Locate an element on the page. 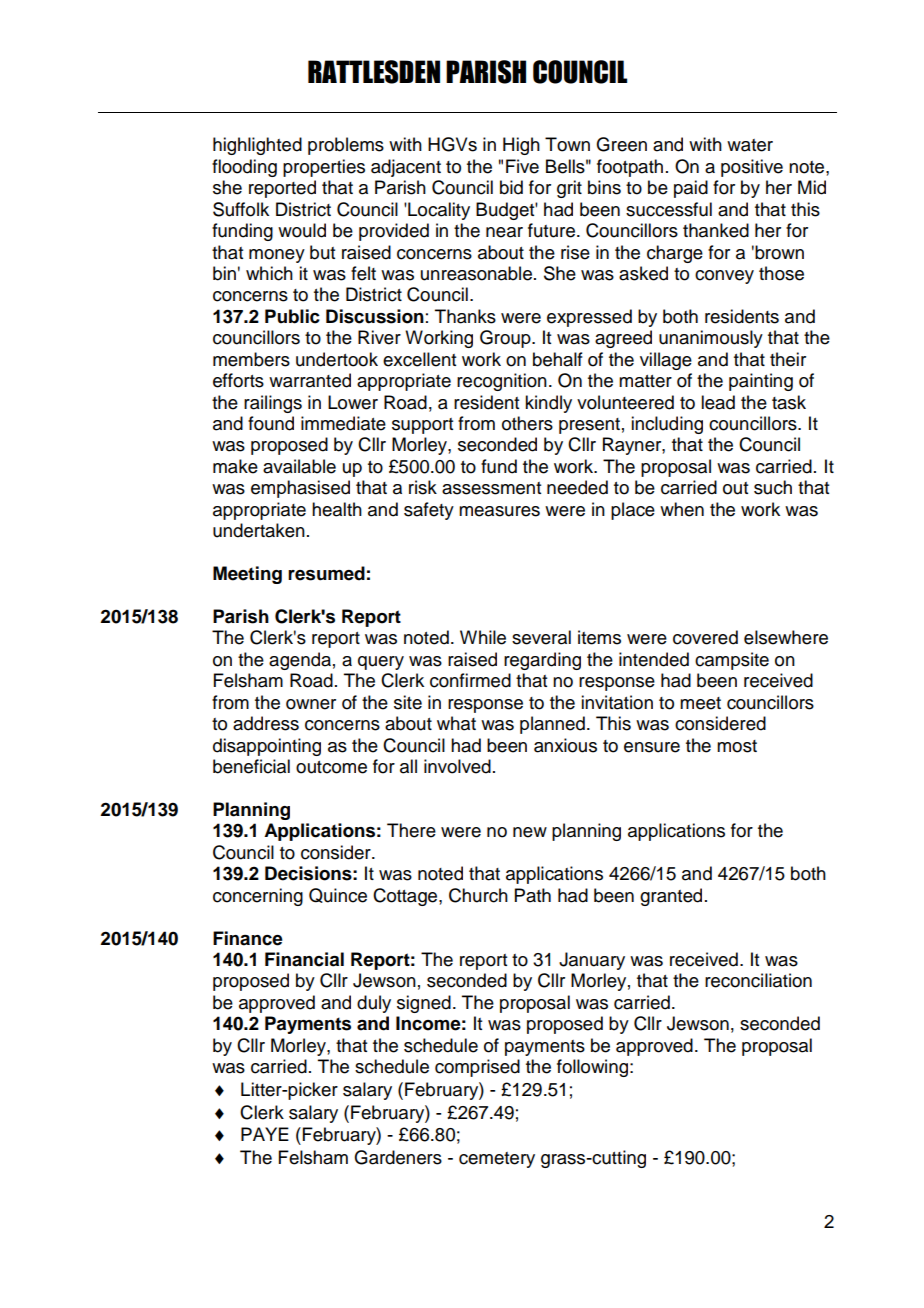  properties is located at coordinates (324, 168).
